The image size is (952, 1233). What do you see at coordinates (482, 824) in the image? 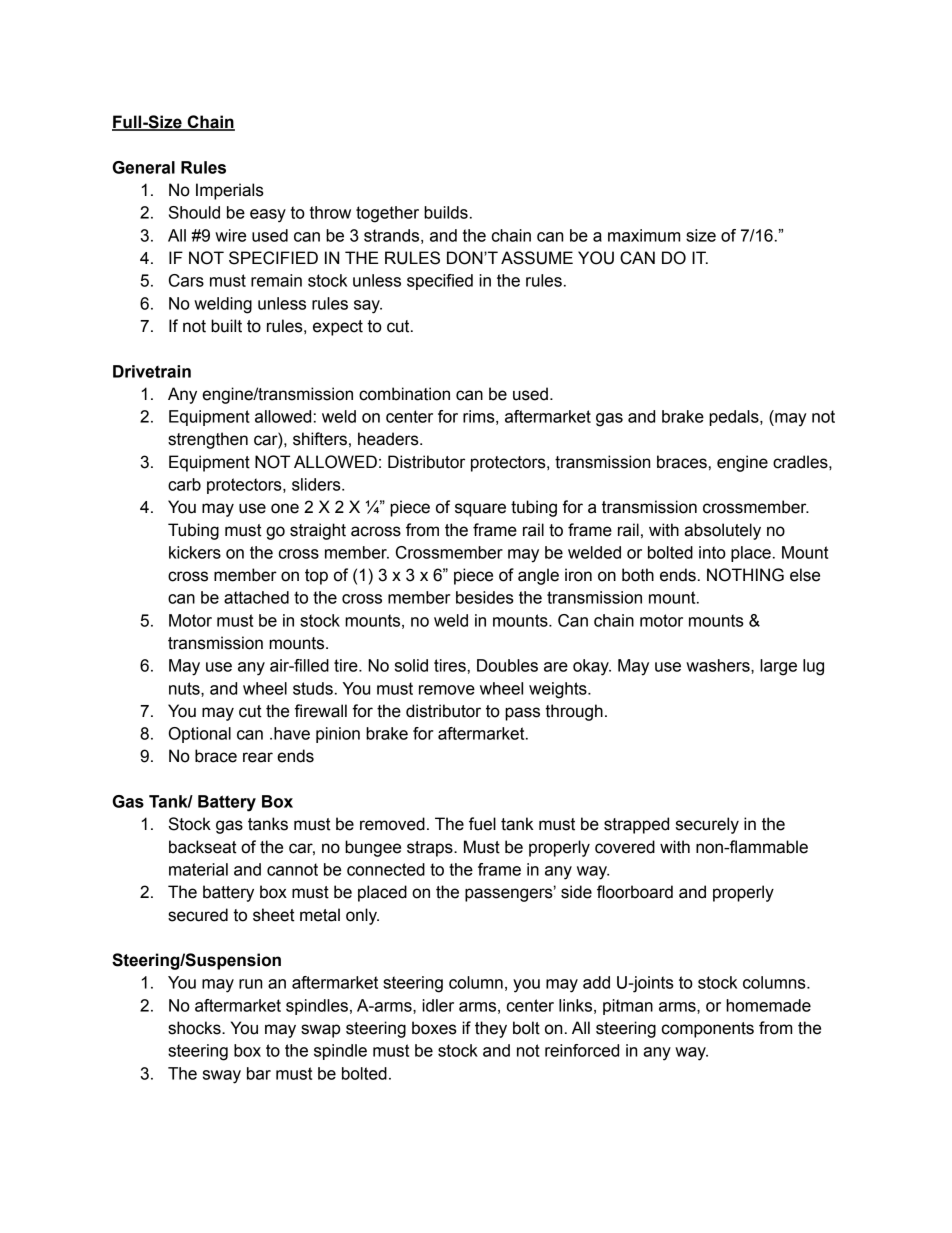
I see `fuel` at bounding box center [482, 824].
